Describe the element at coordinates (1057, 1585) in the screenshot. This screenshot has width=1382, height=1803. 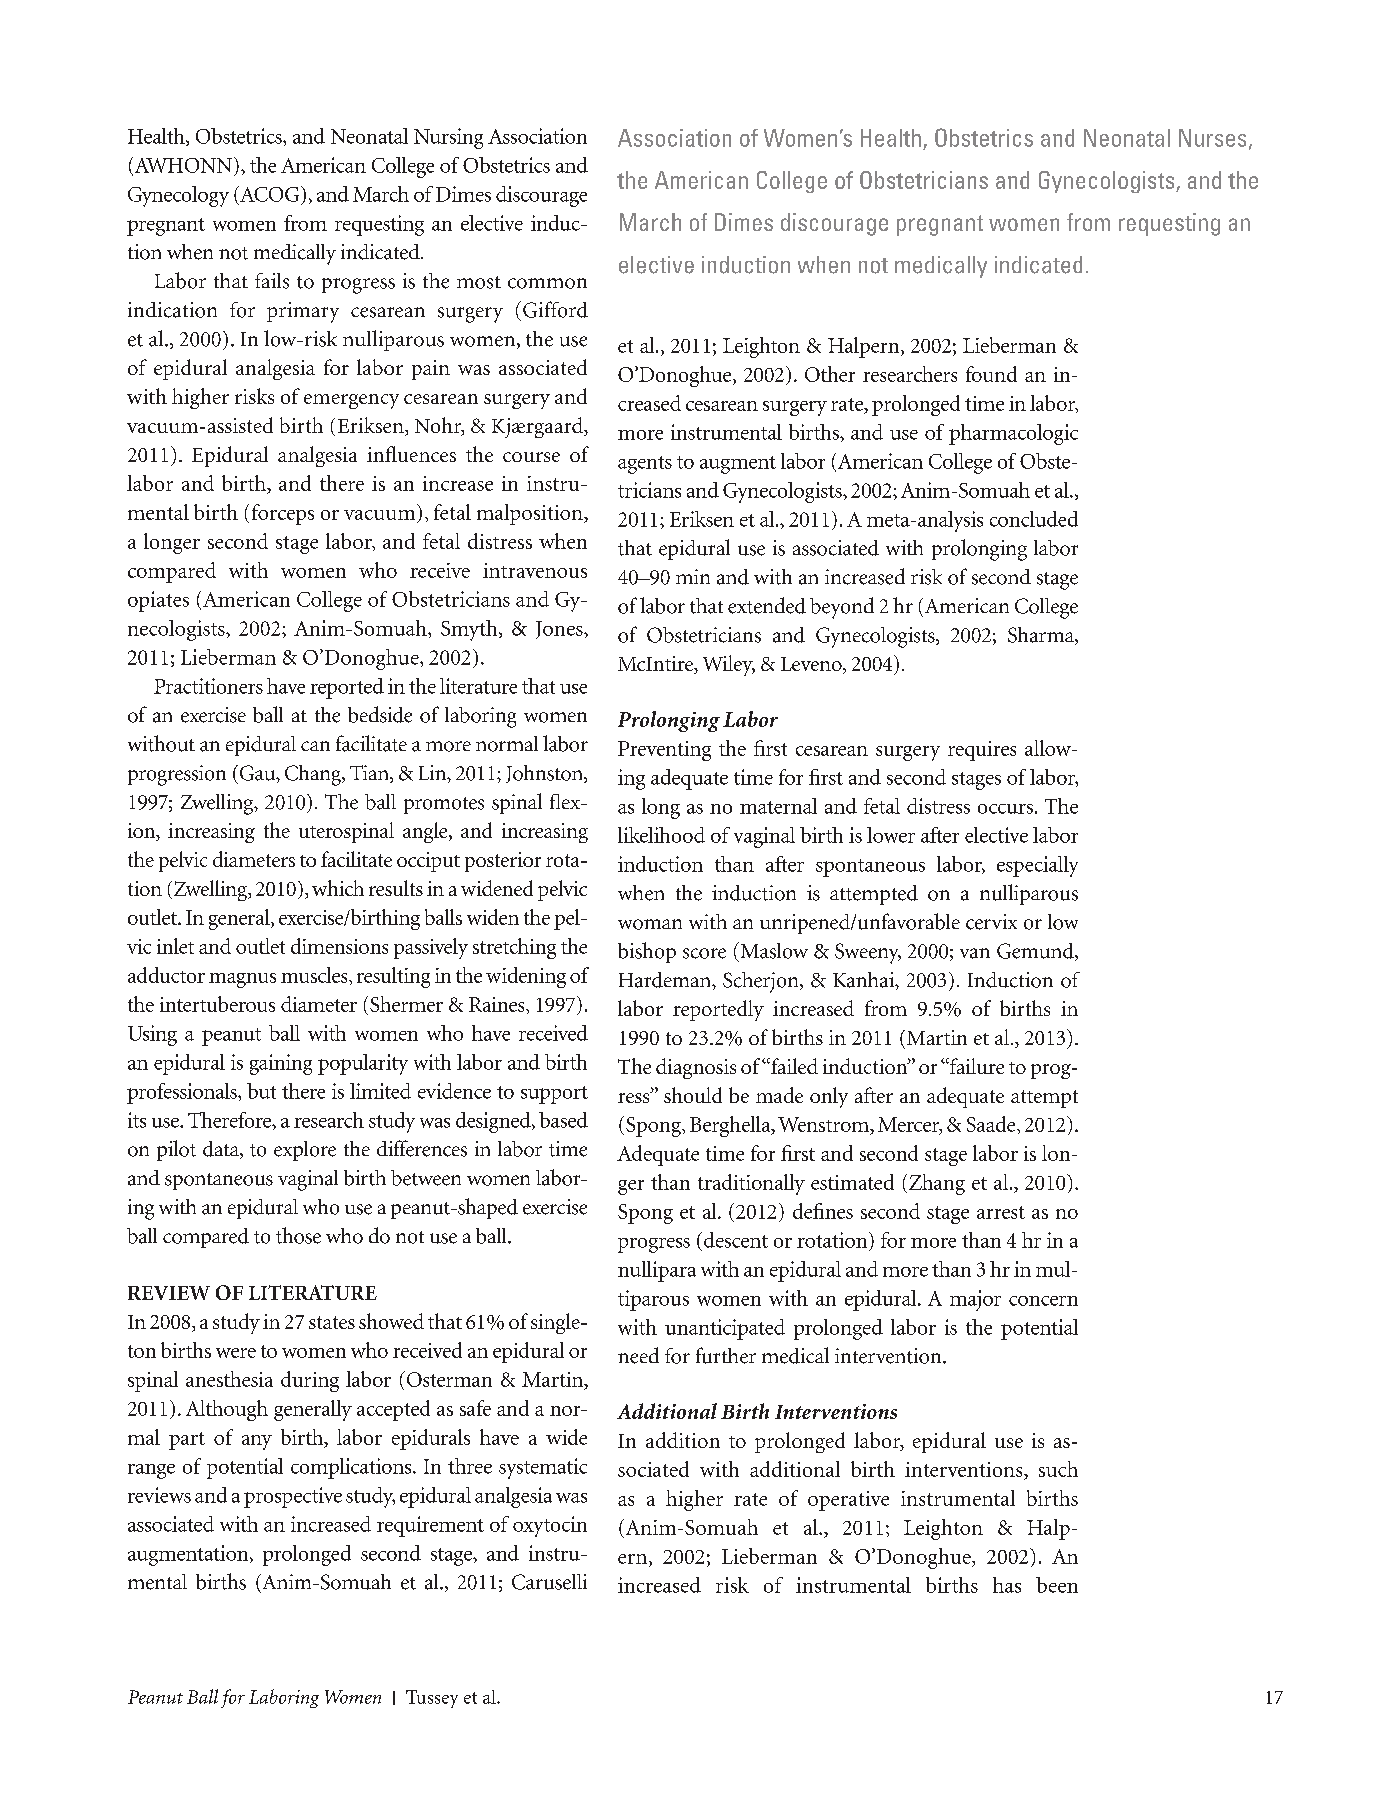
I see `been` at that location.
